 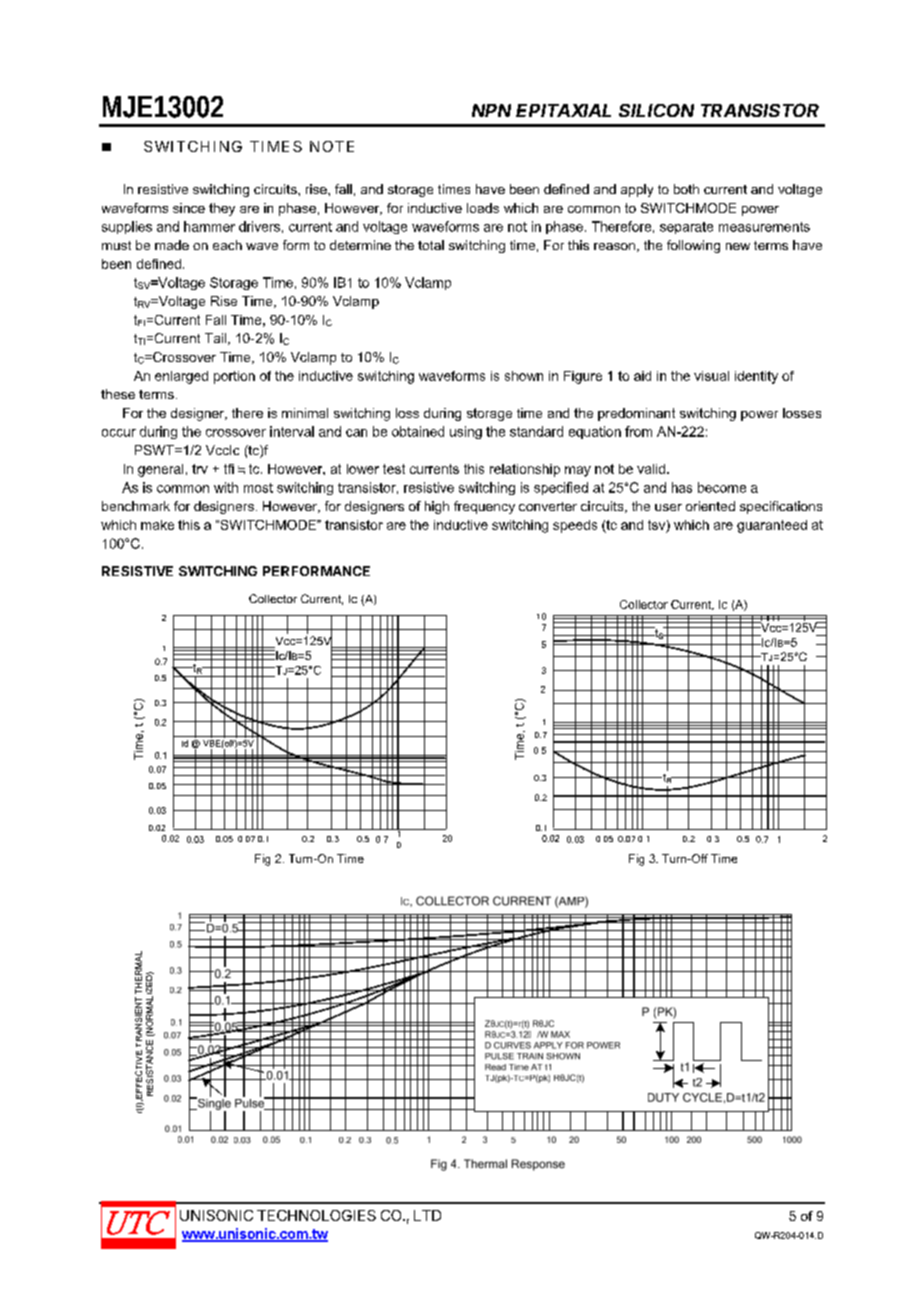 What do you see at coordinates (772, 526) in the page?
I see `guaranteed` at bounding box center [772, 526].
